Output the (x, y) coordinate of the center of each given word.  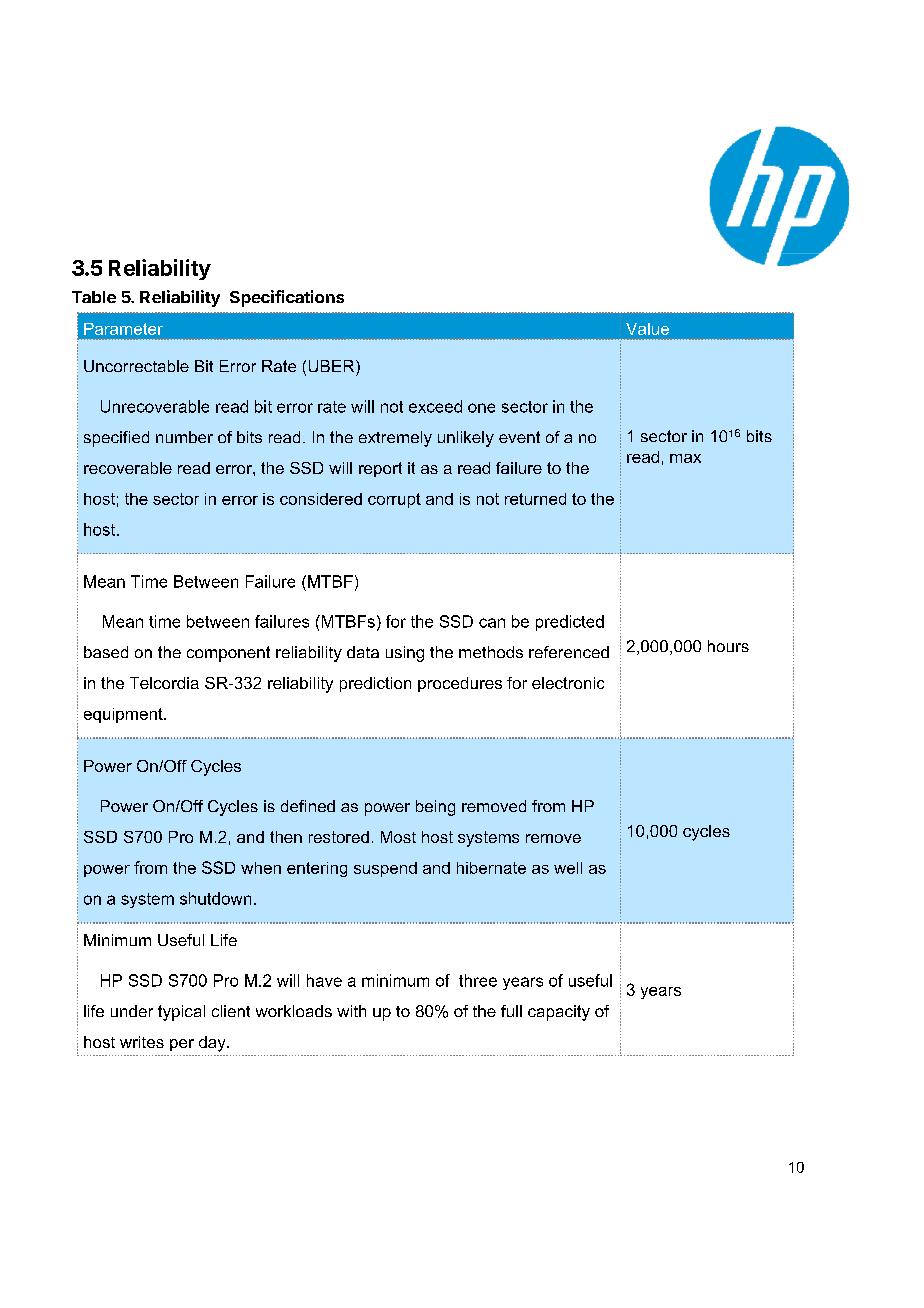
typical (181, 1013)
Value (647, 329)
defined (308, 806)
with (351, 1011)
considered (321, 499)
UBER (333, 366)
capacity (559, 1013)
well (568, 868)
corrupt (394, 500)
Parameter (123, 329)
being (435, 808)
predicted (570, 623)
